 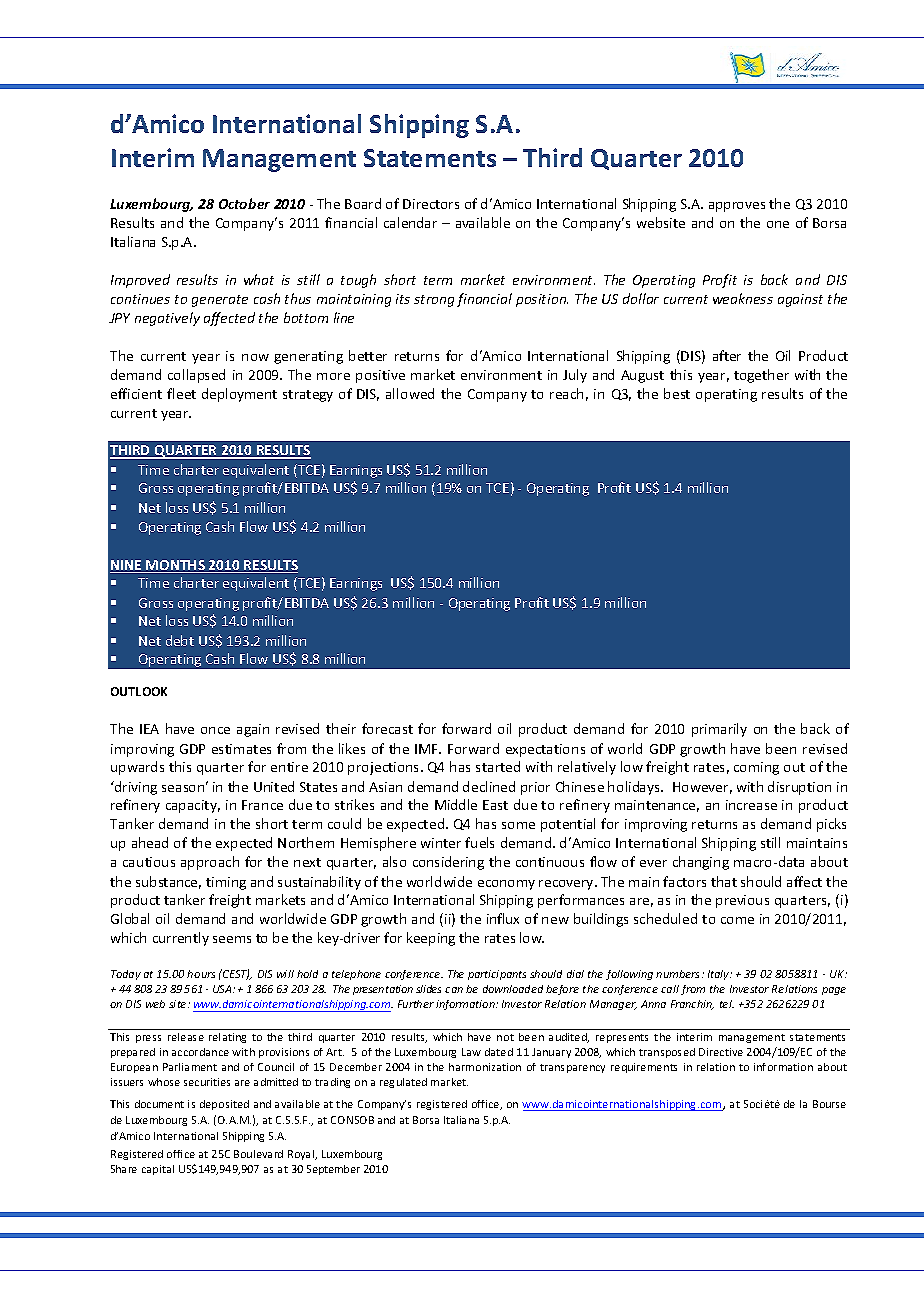 I want to click on together, so click(x=761, y=376).
